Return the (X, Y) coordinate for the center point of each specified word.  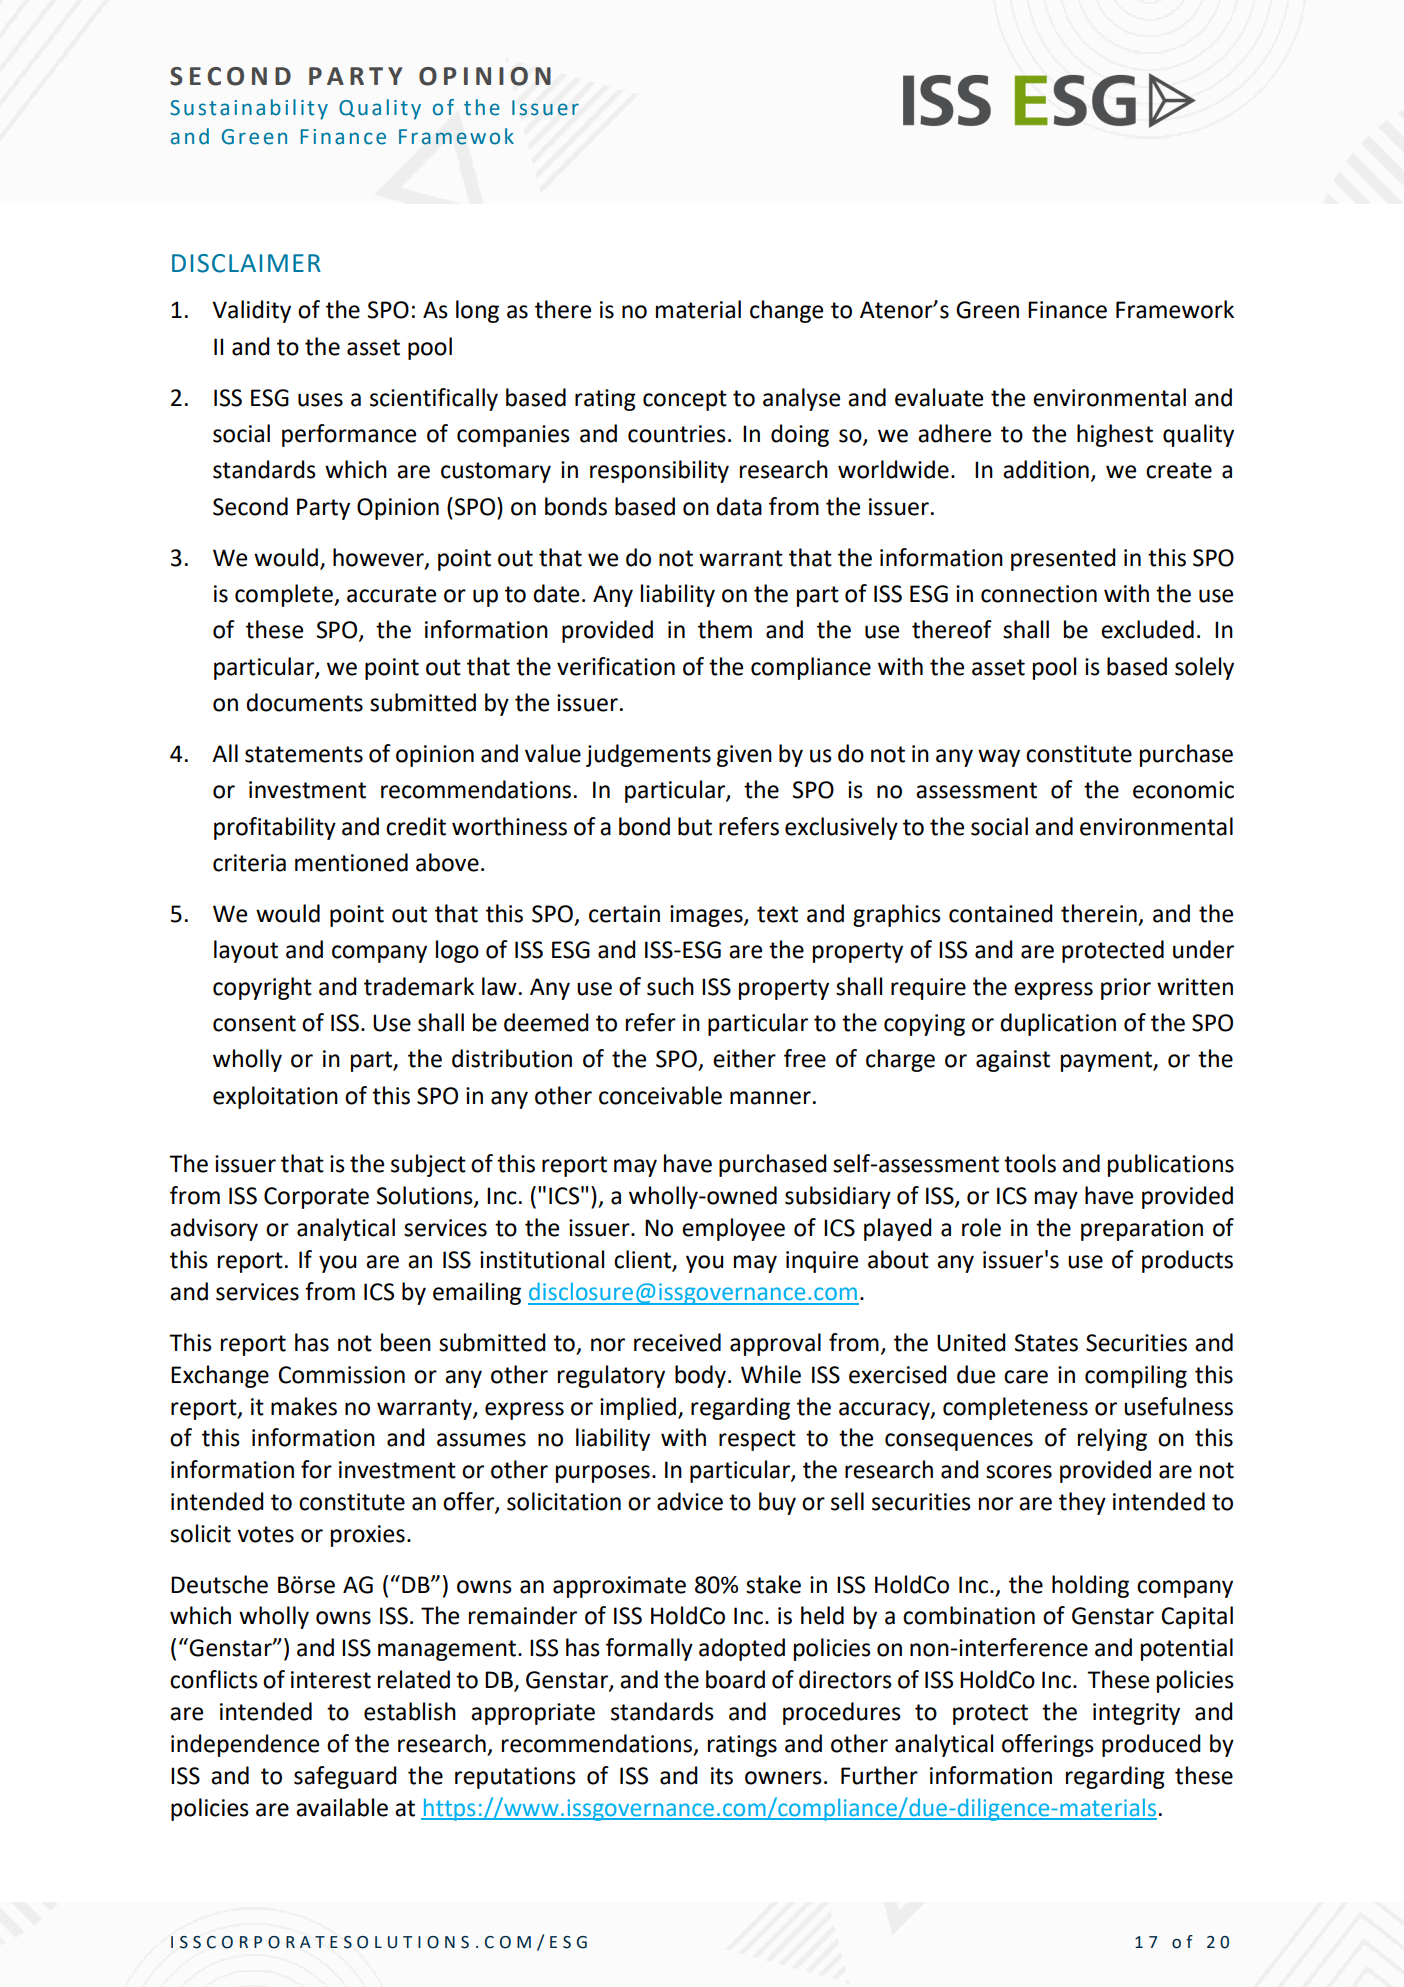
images (707, 916)
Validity (251, 311)
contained (1001, 913)
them (725, 629)
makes (304, 1406)
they (1082, 1503)
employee (733, 1229)
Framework (1175, 309)
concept (685, 400)
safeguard (345, 1777)
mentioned (351, 862)
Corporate (316, 1198)
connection (1039, 594)
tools (1030, 1163)
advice (690, 1501)
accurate (391, 594)
